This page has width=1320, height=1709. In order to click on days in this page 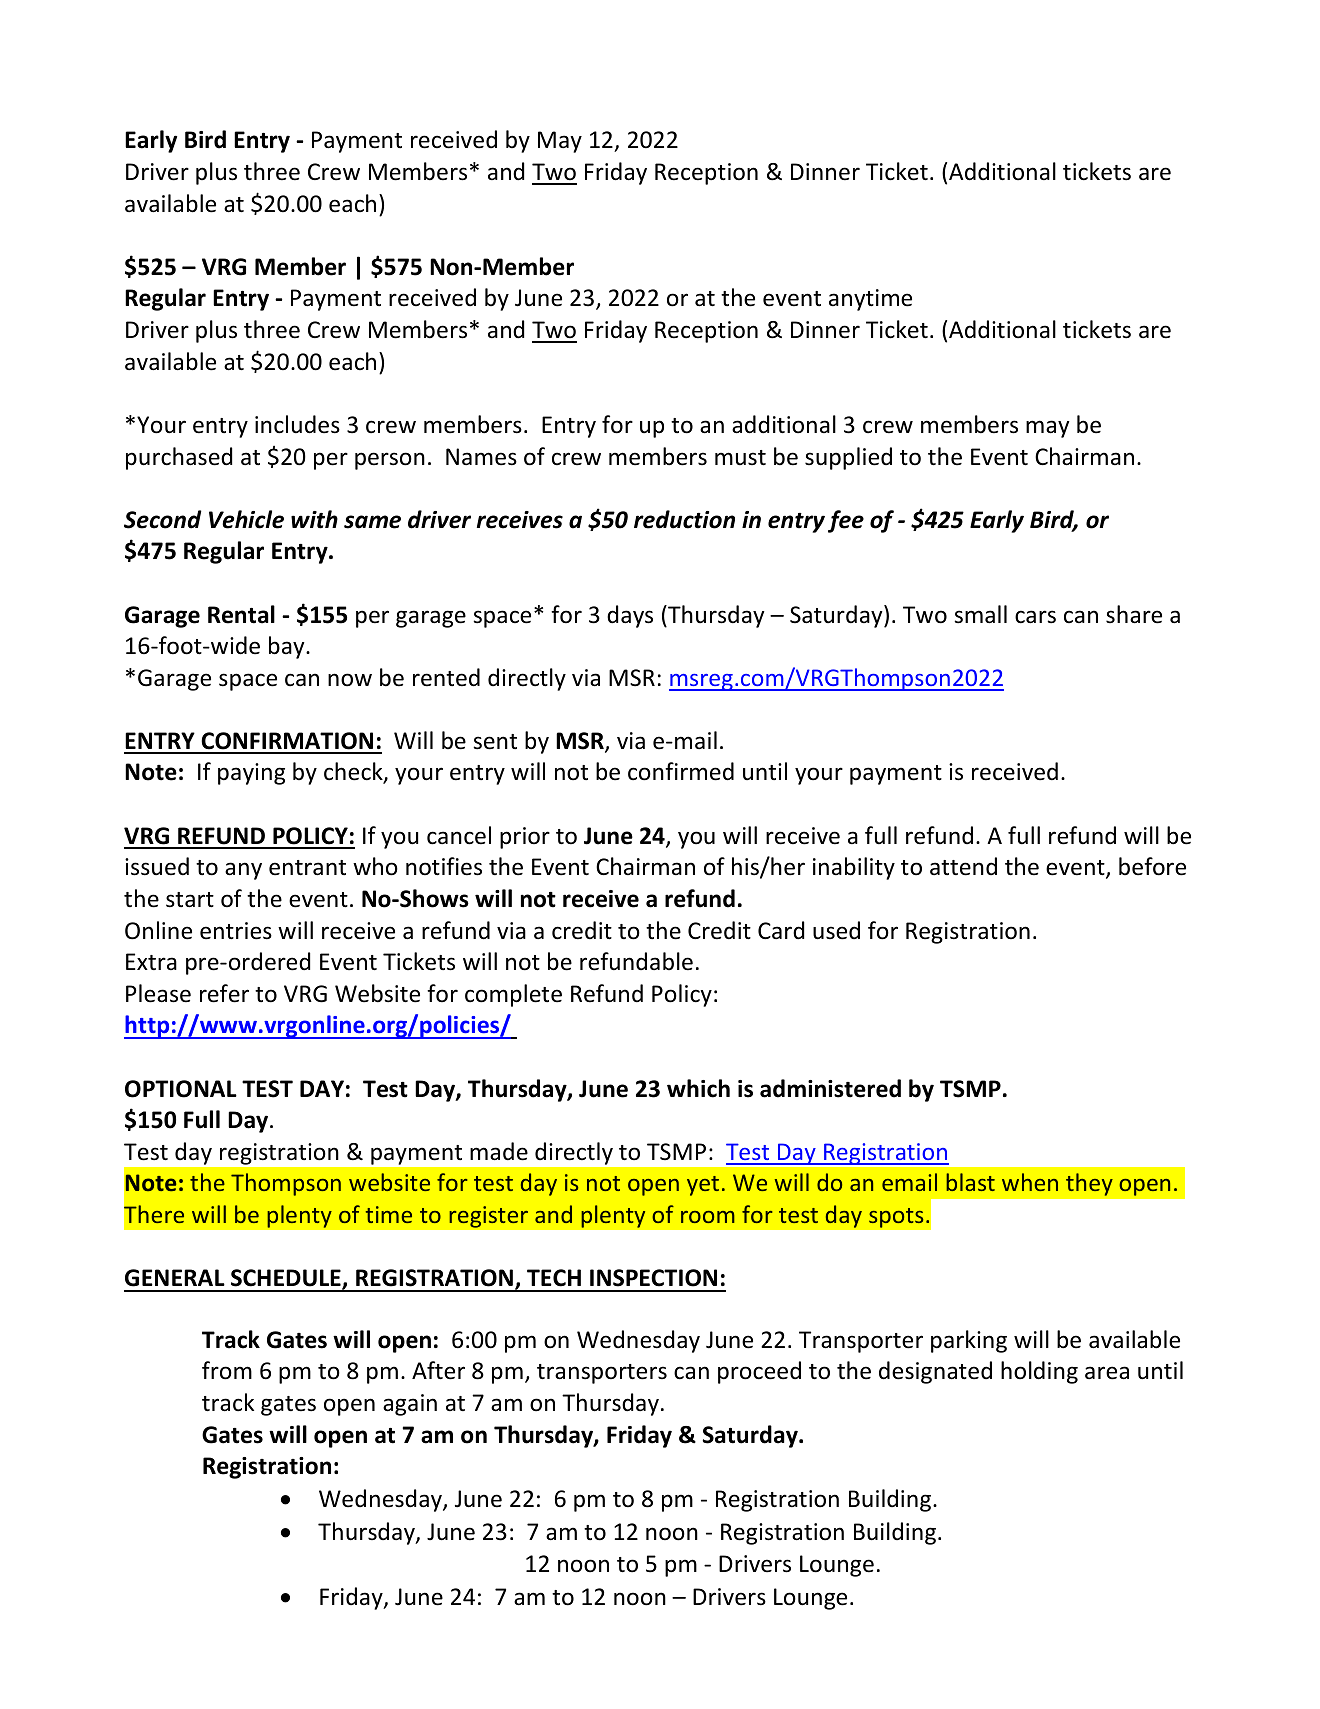, I will do `click(630, 616)`.
